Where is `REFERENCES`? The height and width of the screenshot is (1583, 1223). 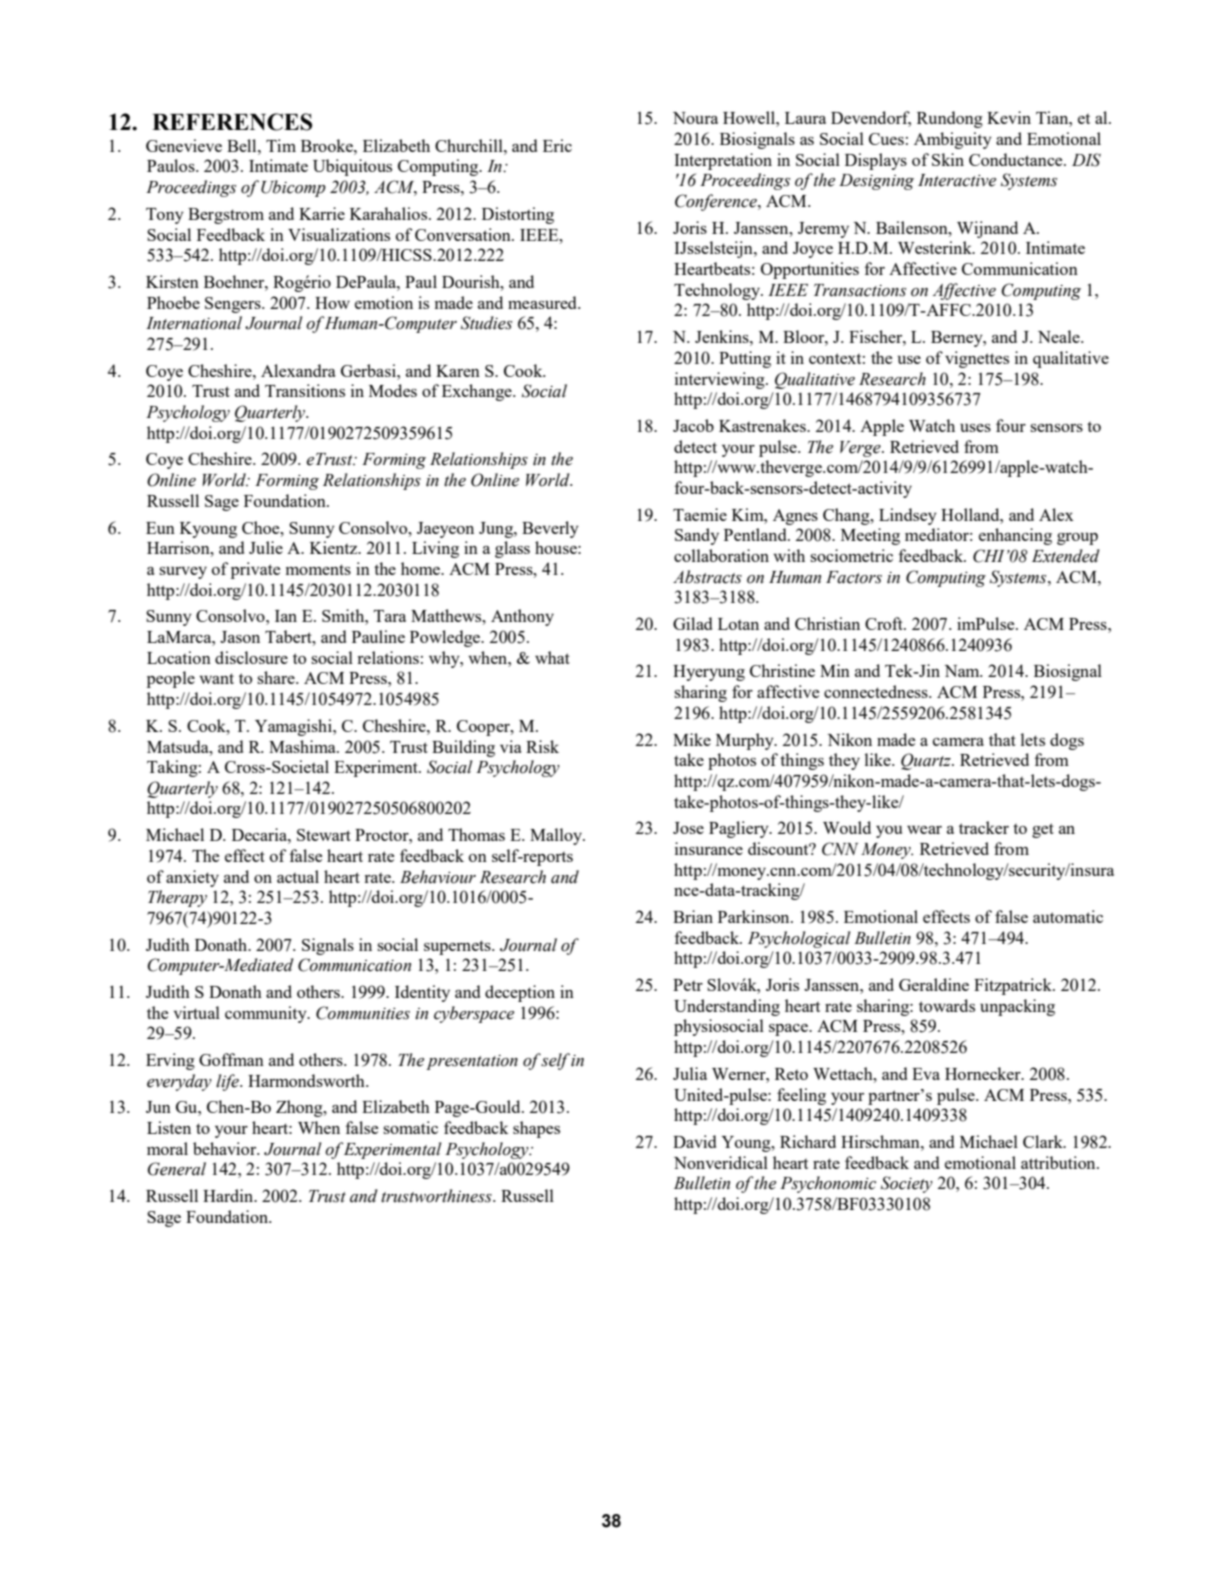
REFERENCES is located at coordinates (232, 122).
